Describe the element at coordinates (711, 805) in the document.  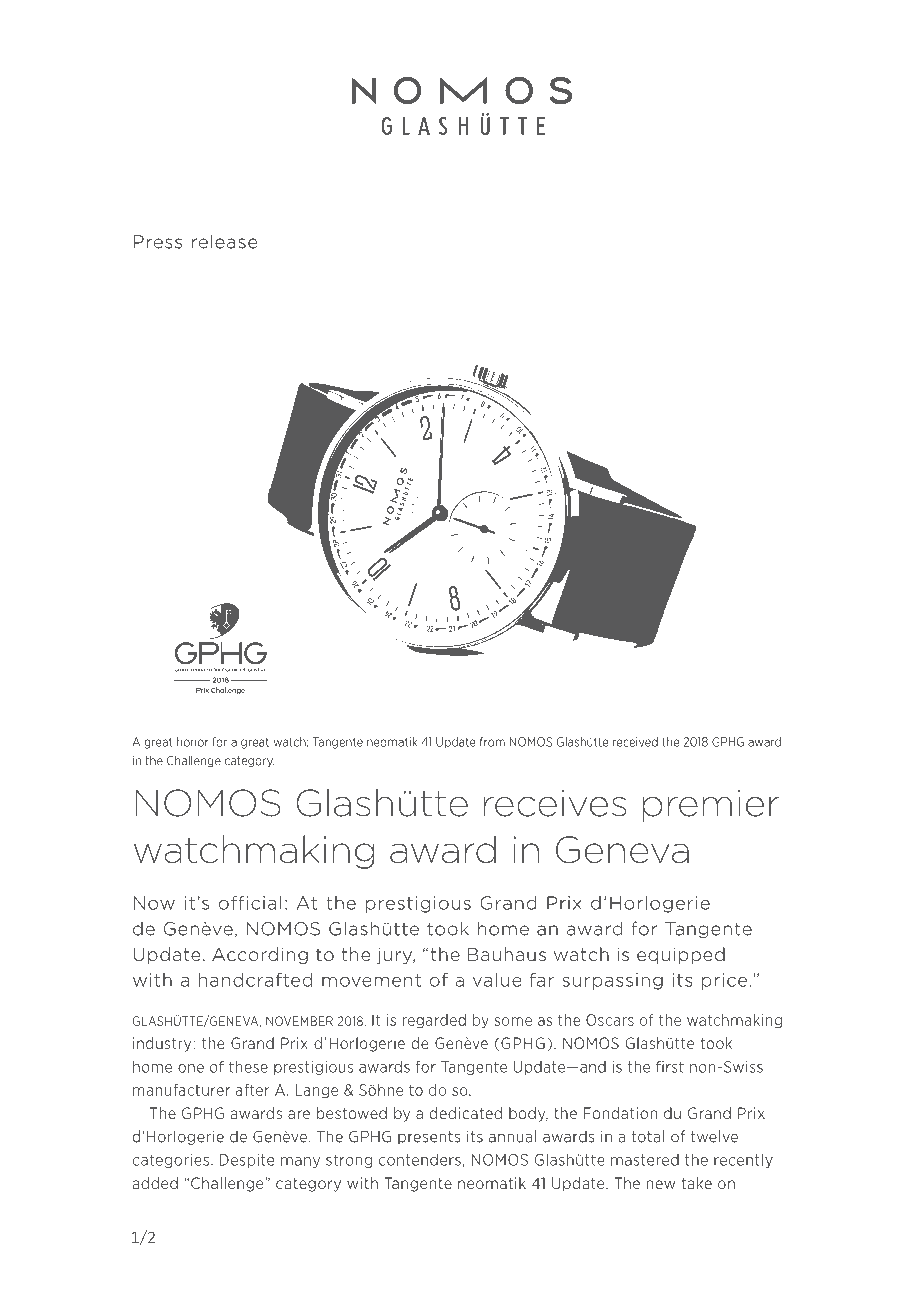
I see `premier` at that location.
